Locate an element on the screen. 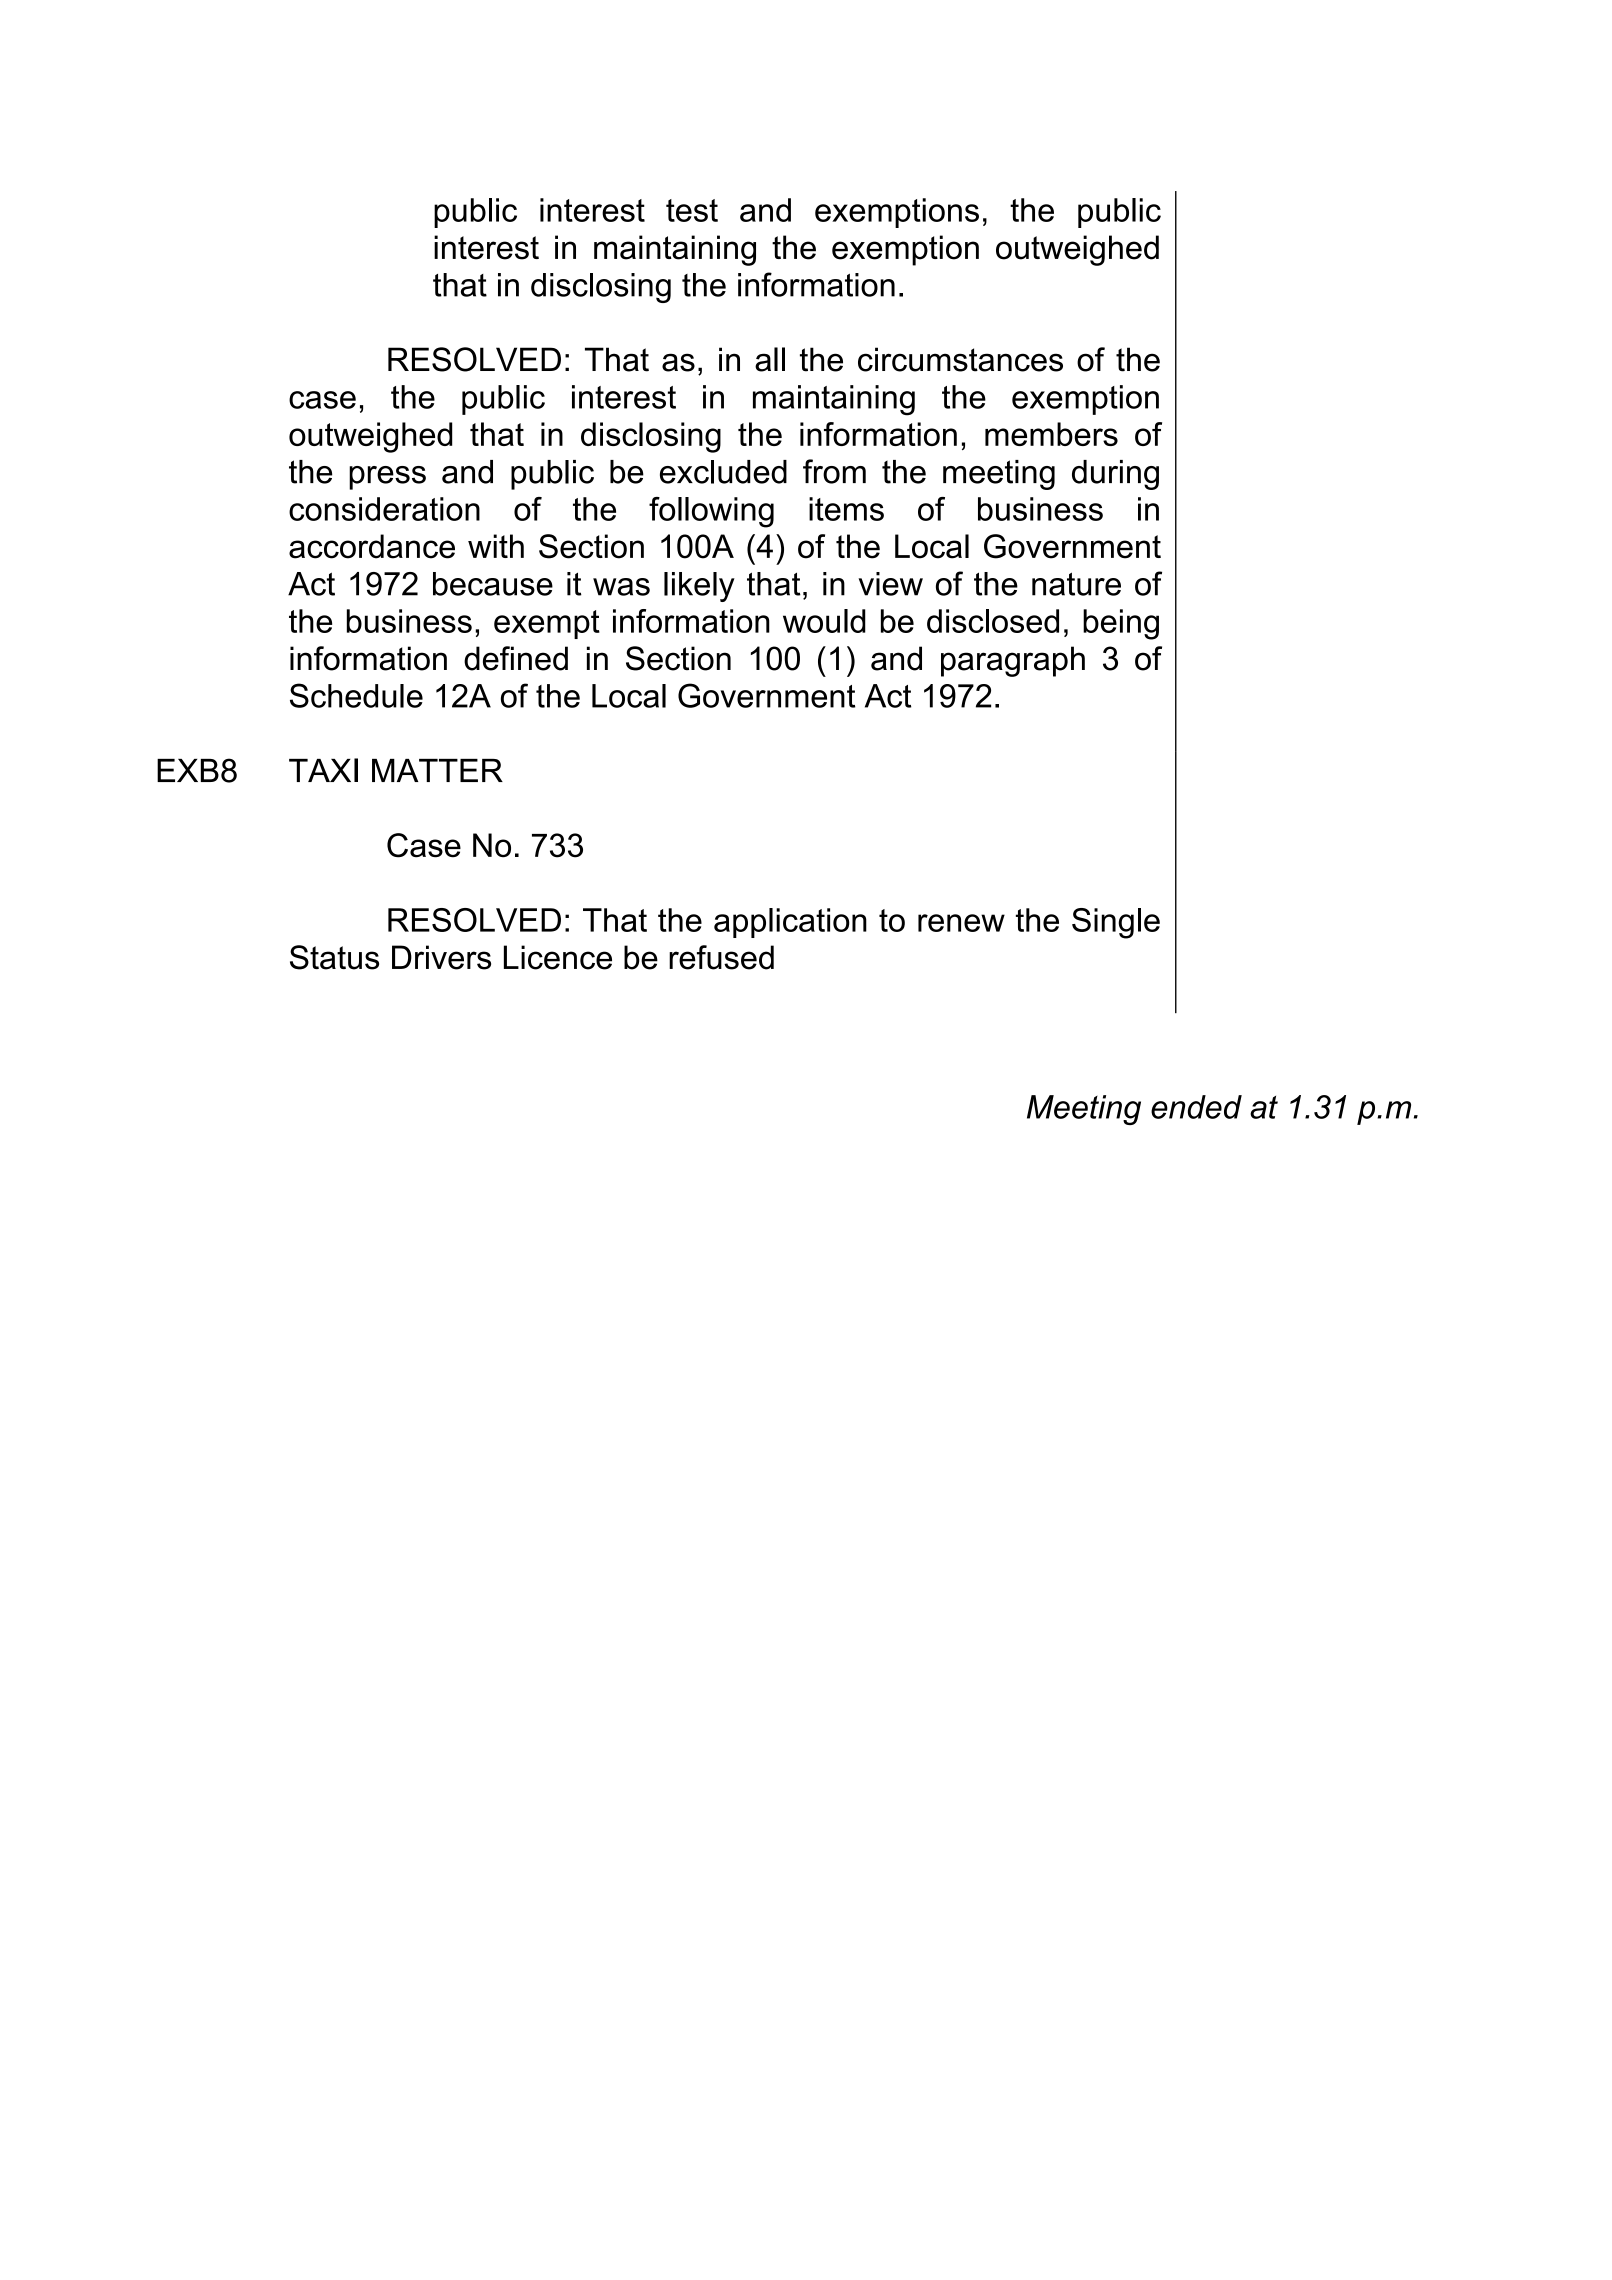 The height and width of the screenshot is (2280, 1612). all is located at coordinates (770, 359).
